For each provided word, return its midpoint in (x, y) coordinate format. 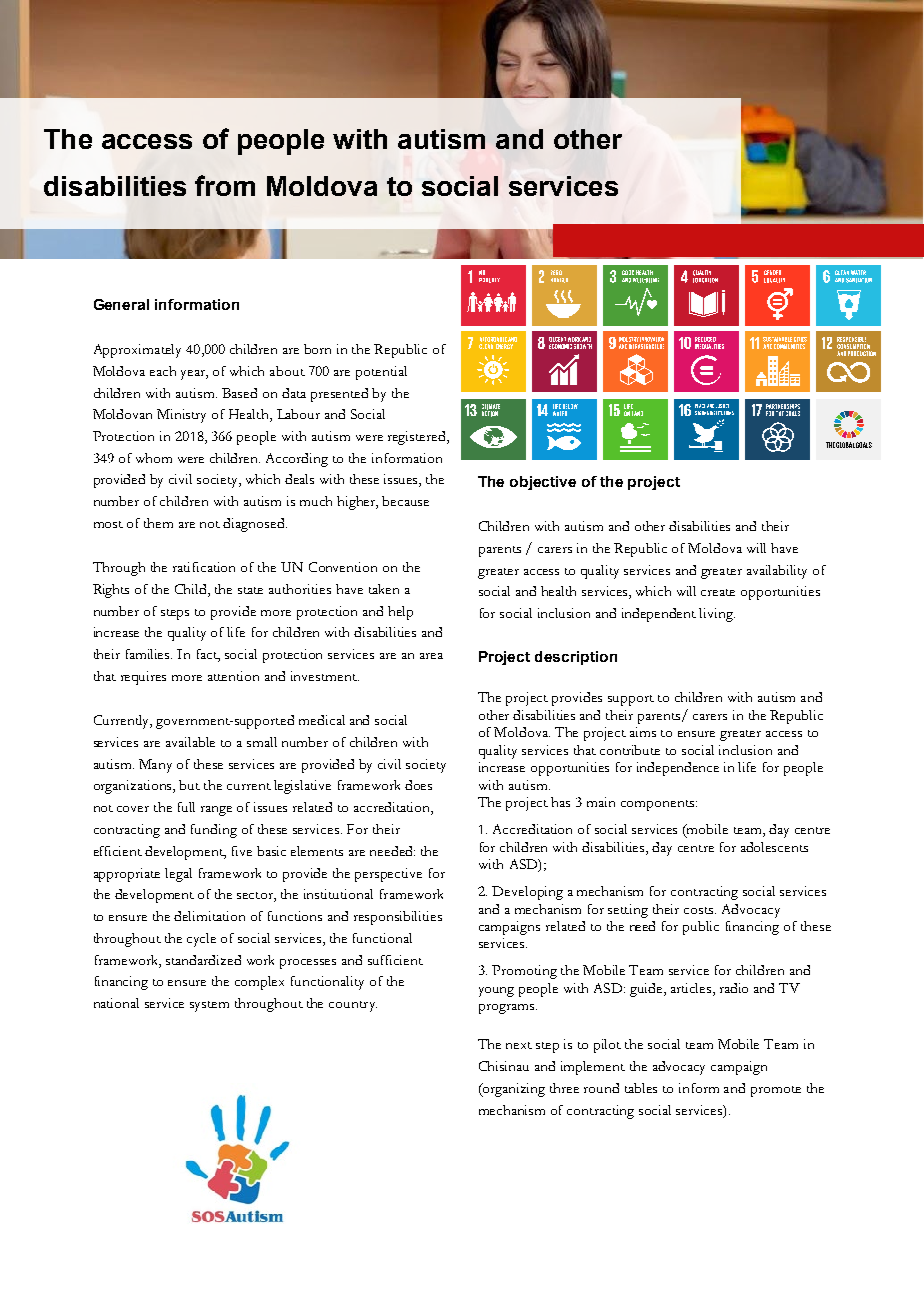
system (209, 1006)
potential (381, 373)
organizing (513, 1090)
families (149, 654)
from (225, 185)
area (431, 656)
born (317, 349)
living (717, 615)
